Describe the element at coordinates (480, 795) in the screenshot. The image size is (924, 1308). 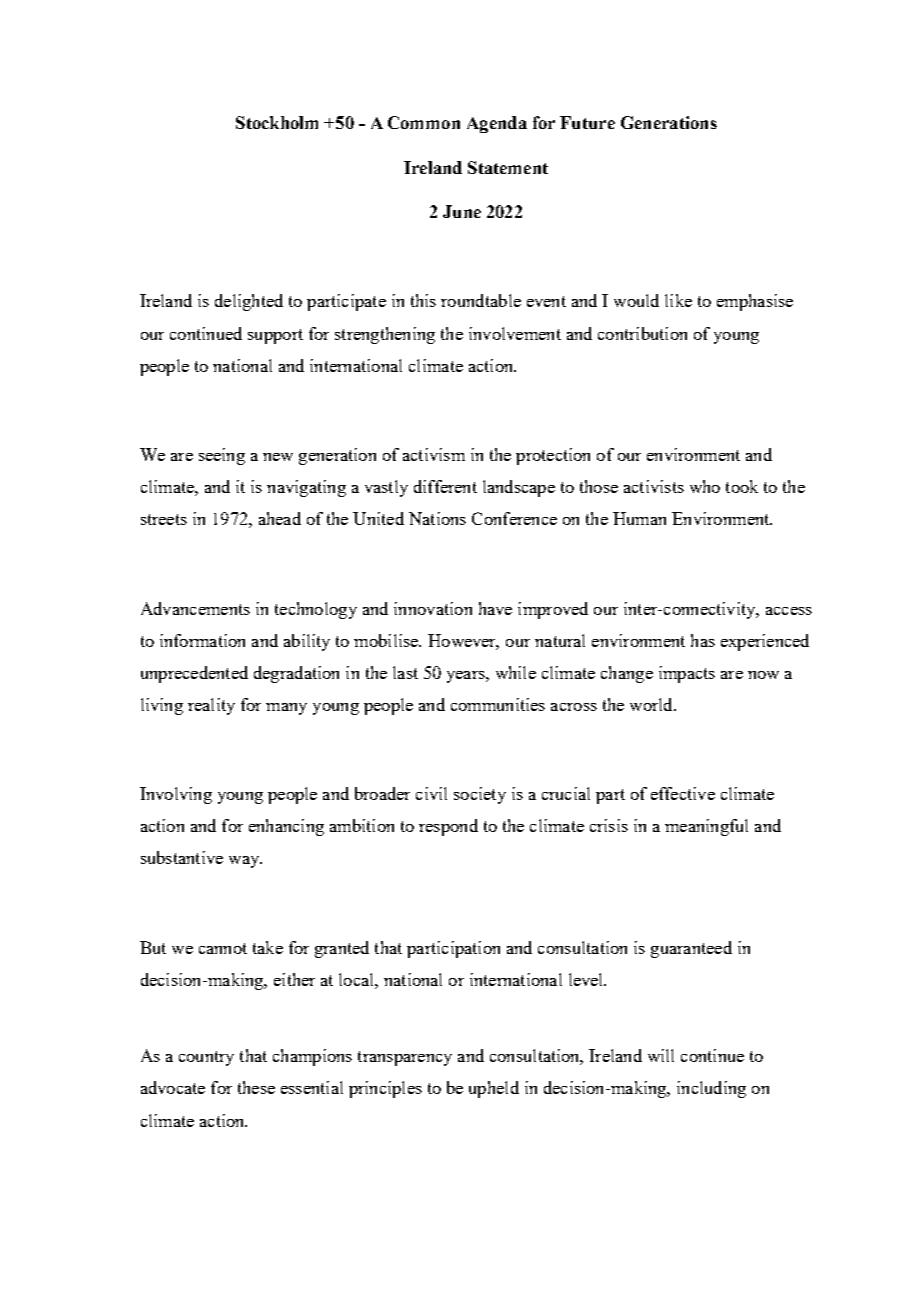
I see `society` at that location.
